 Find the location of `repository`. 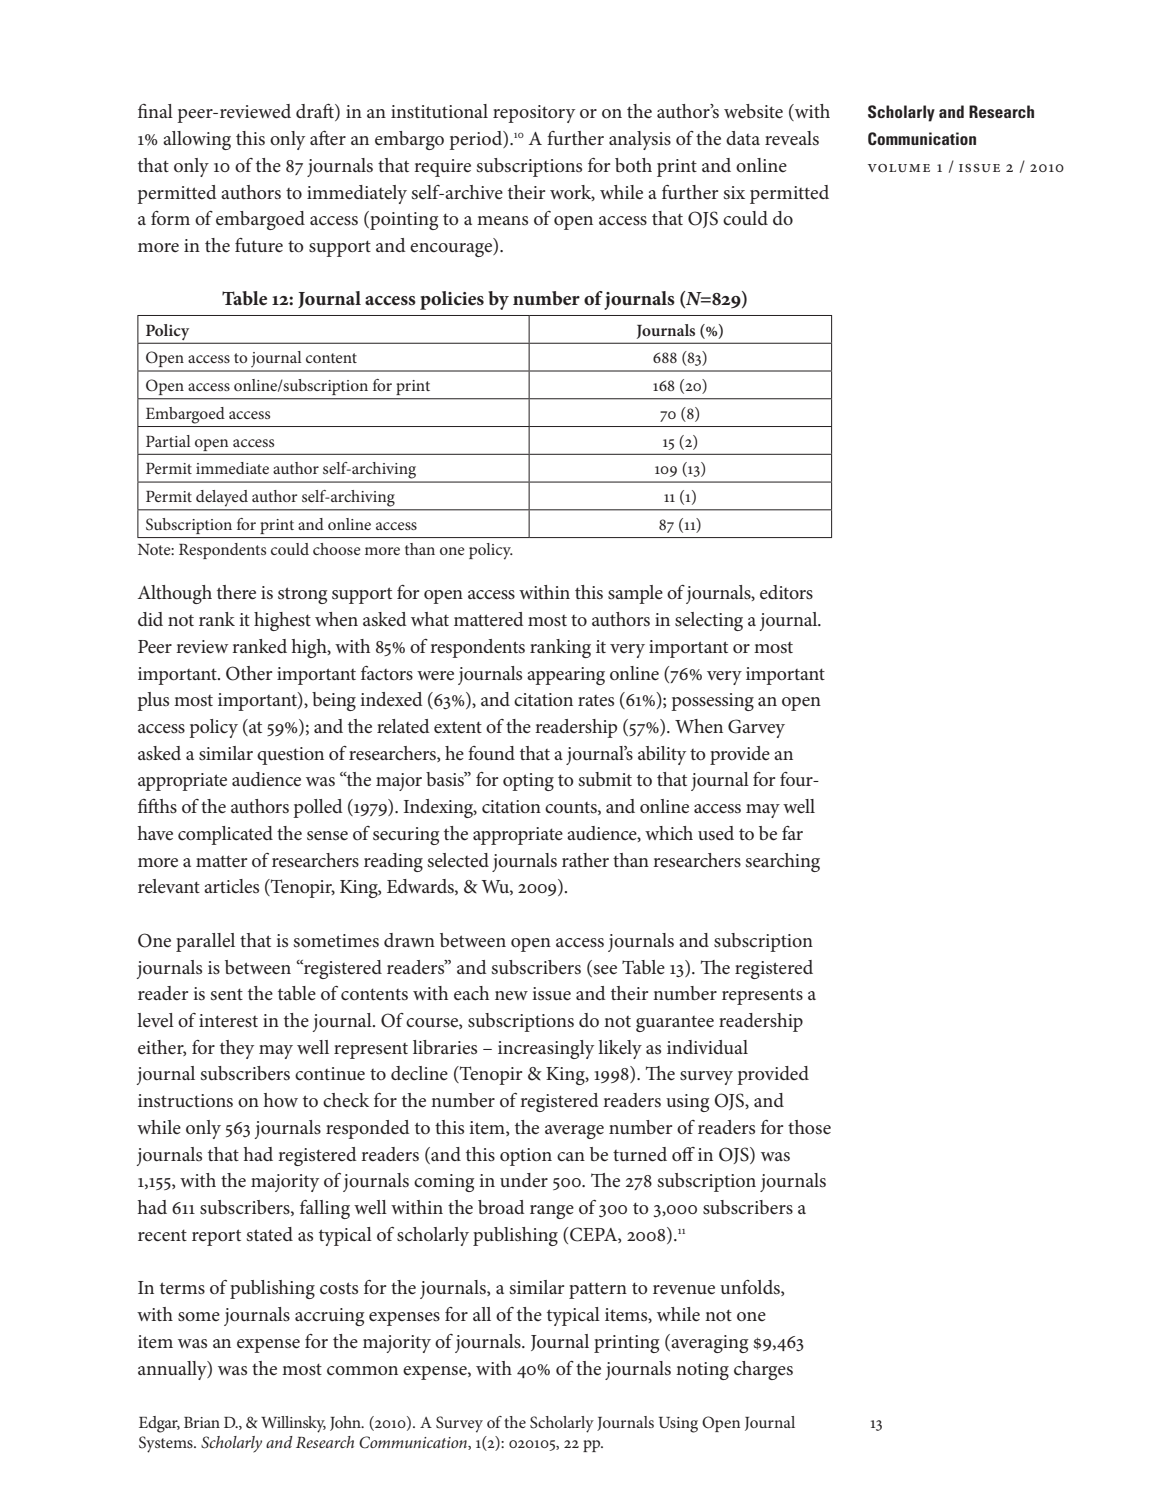

repository is located at coordinates (534, 114).
